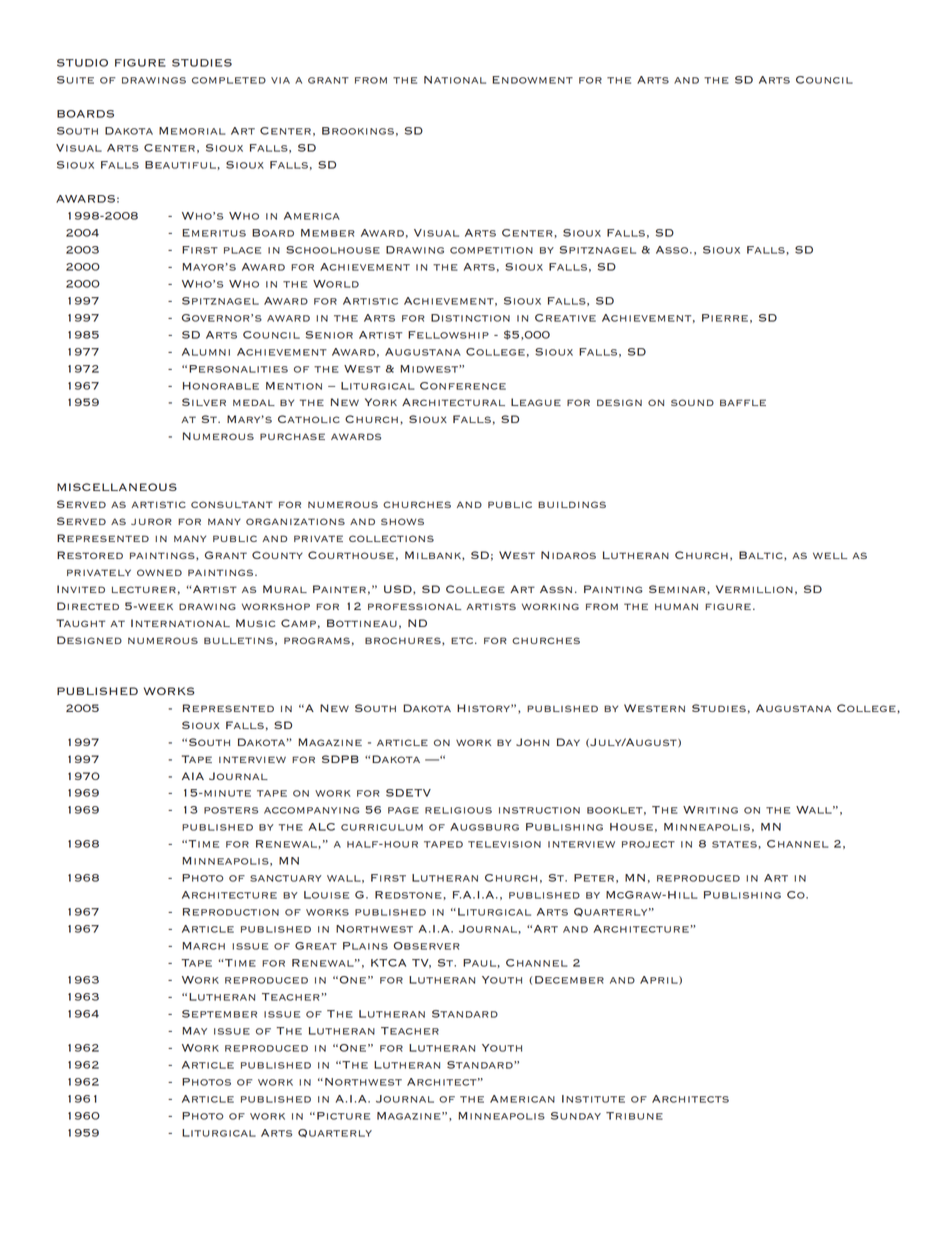 The height and width of the image is (1233, 952). I want to click on Vermillion, so click(754, 589).
